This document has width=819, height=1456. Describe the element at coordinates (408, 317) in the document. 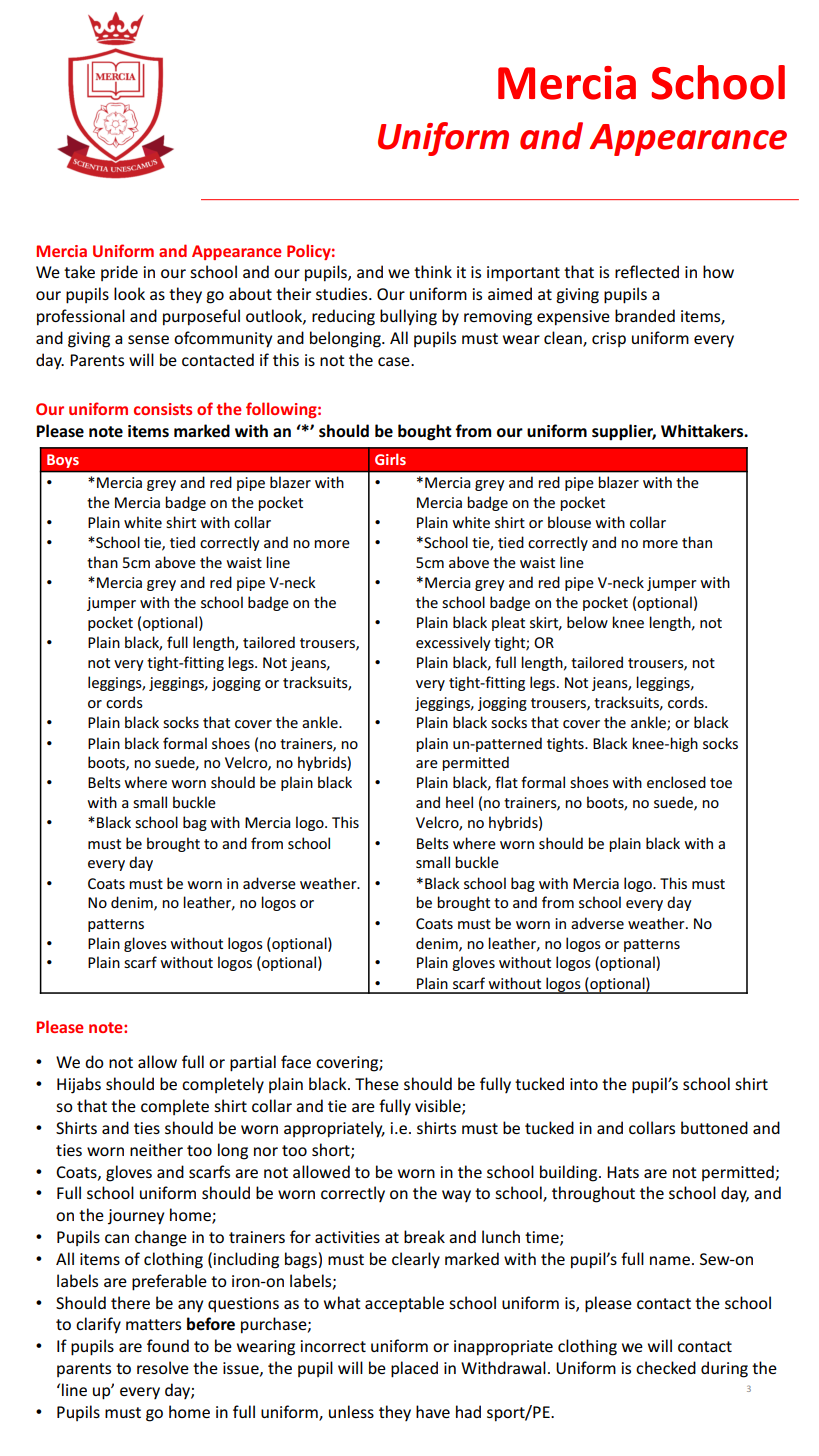

I see `bullying` at that location.
